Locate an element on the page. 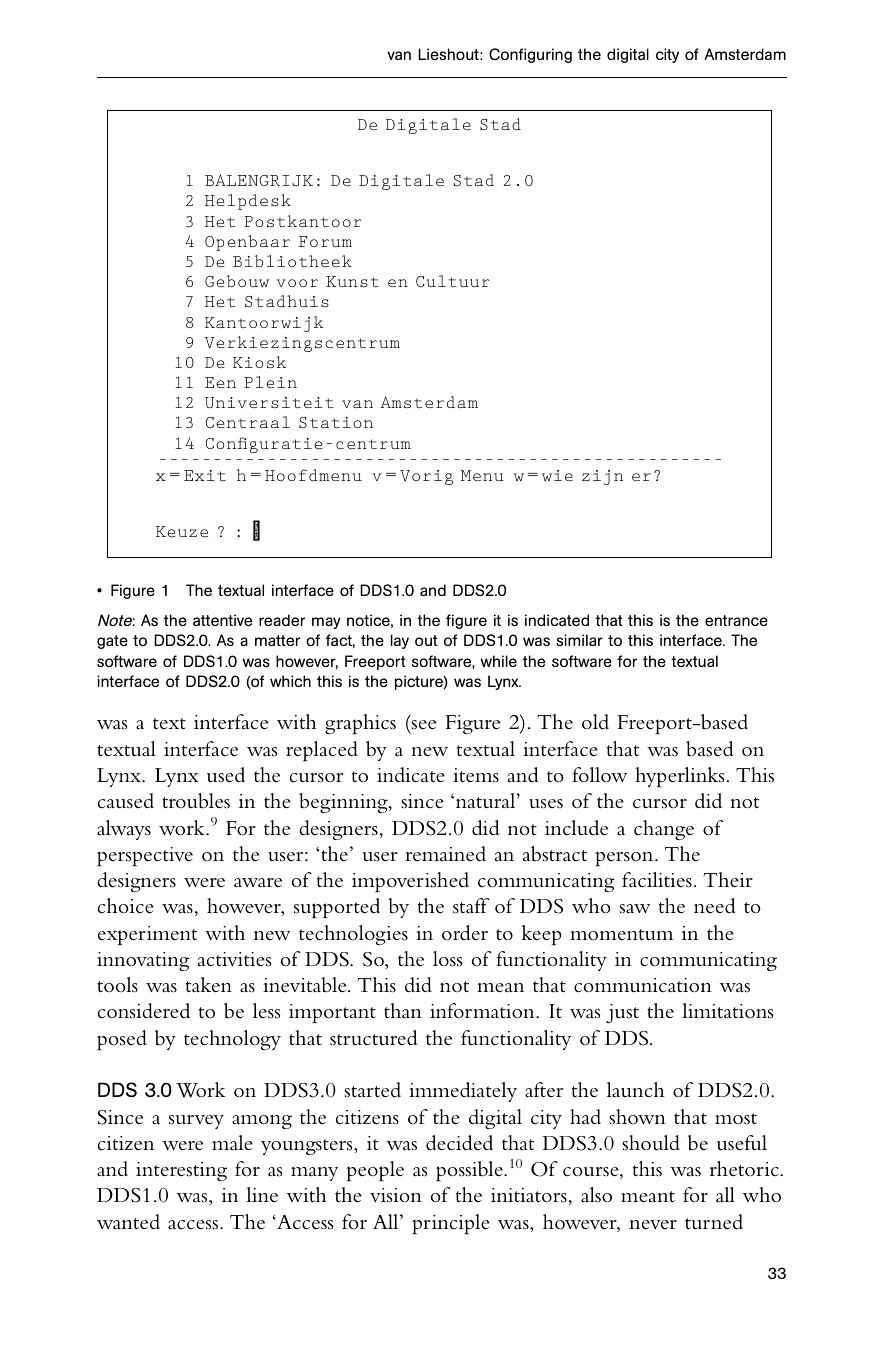 The width and height of the page is (896, 1345). Configuring is located at coordinates (530, 55).
